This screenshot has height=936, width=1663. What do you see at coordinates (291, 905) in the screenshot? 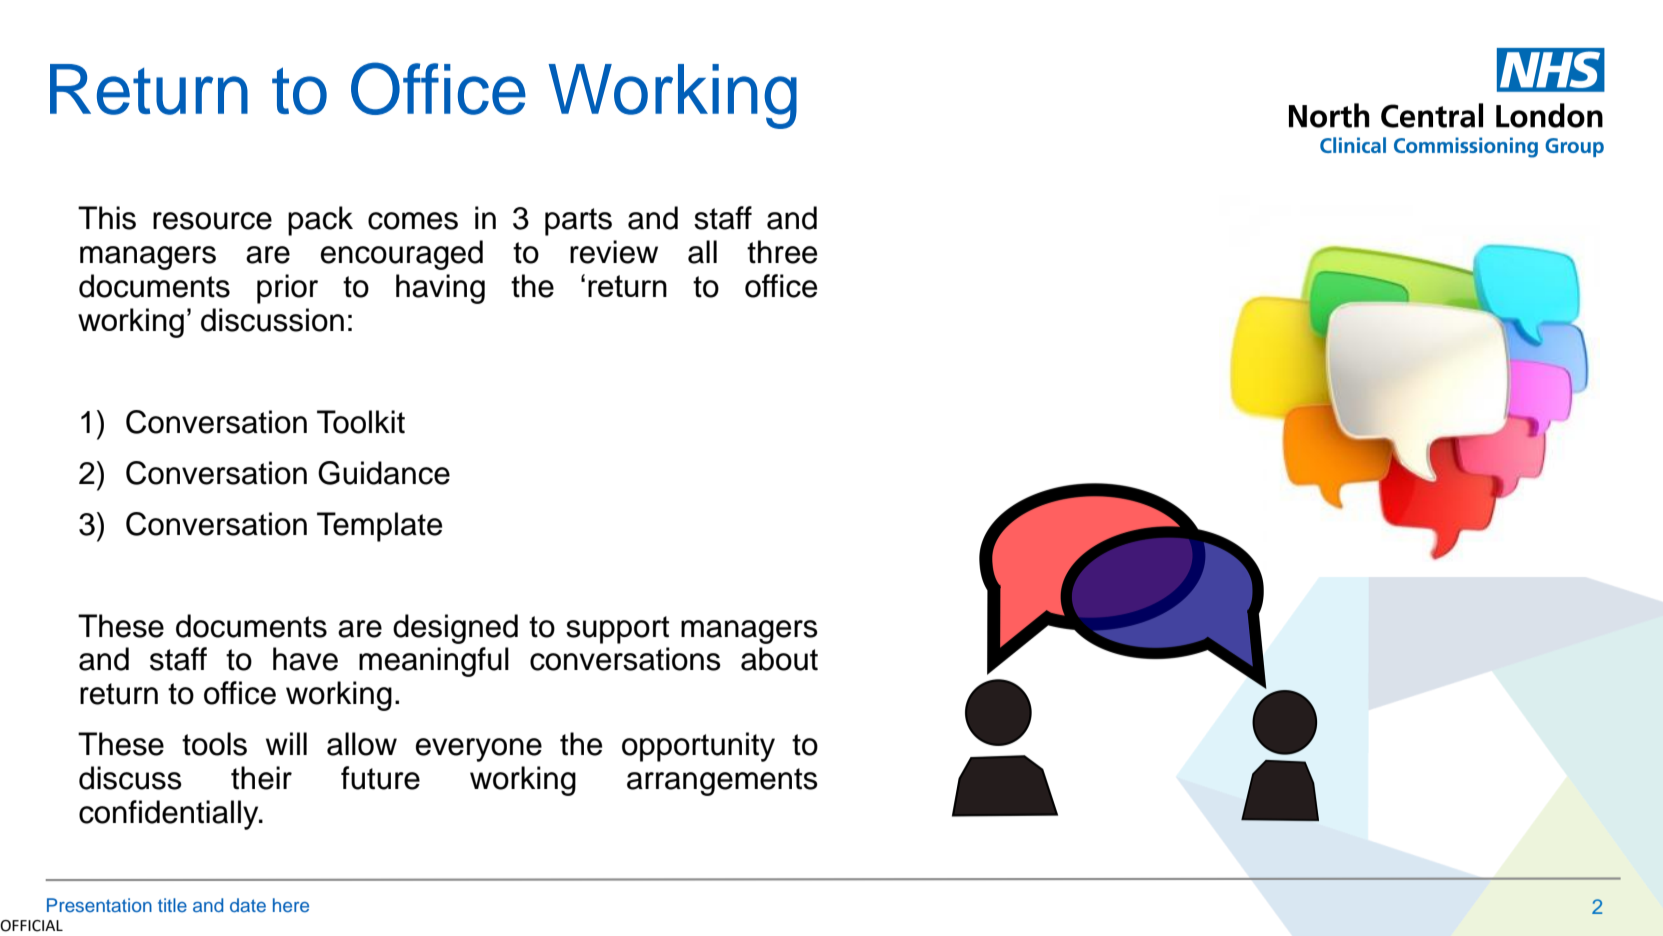
I see `here` at bounding box center [291, 905].
